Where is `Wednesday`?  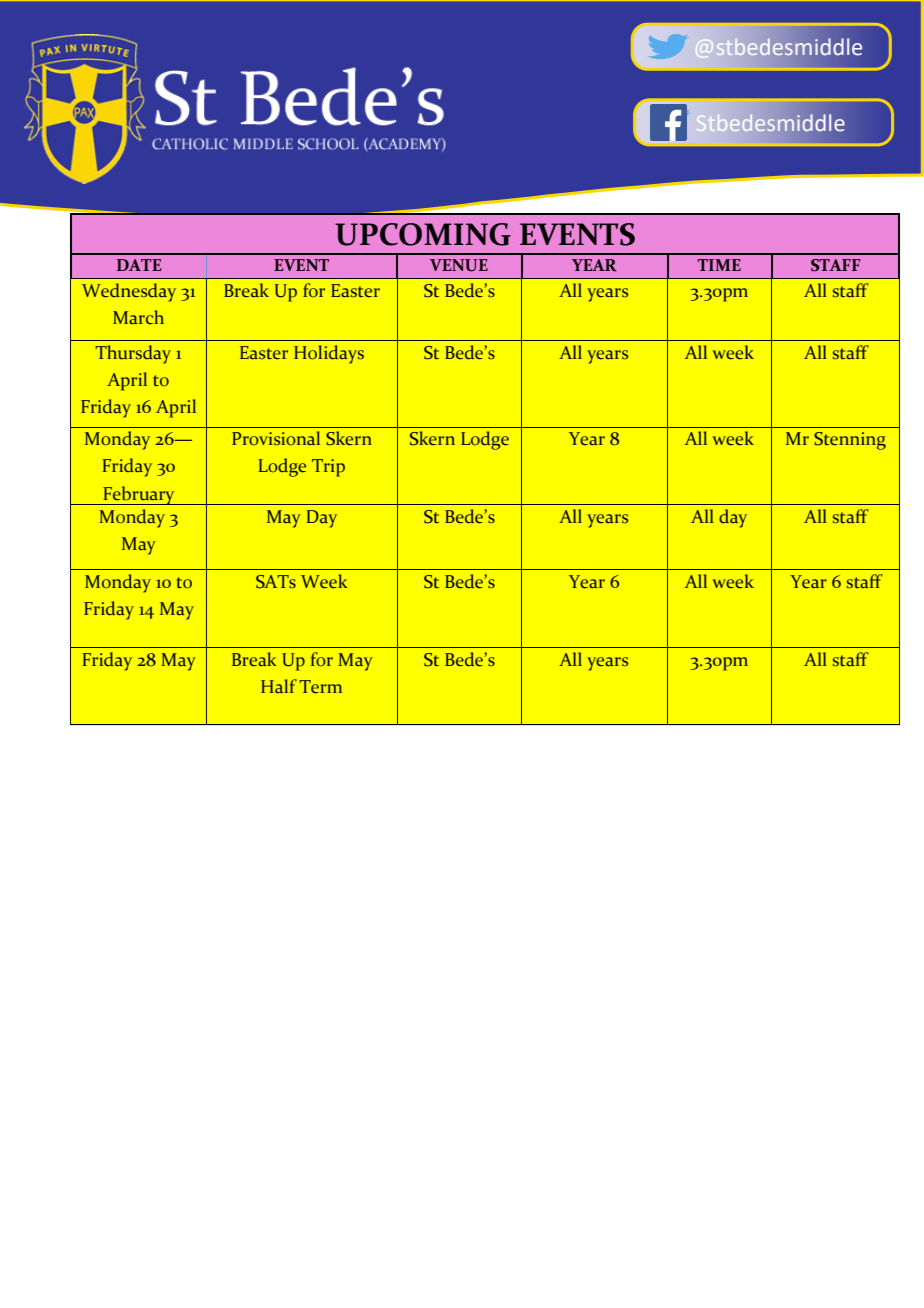 Wednesday is located at coordinates (129, 292).
